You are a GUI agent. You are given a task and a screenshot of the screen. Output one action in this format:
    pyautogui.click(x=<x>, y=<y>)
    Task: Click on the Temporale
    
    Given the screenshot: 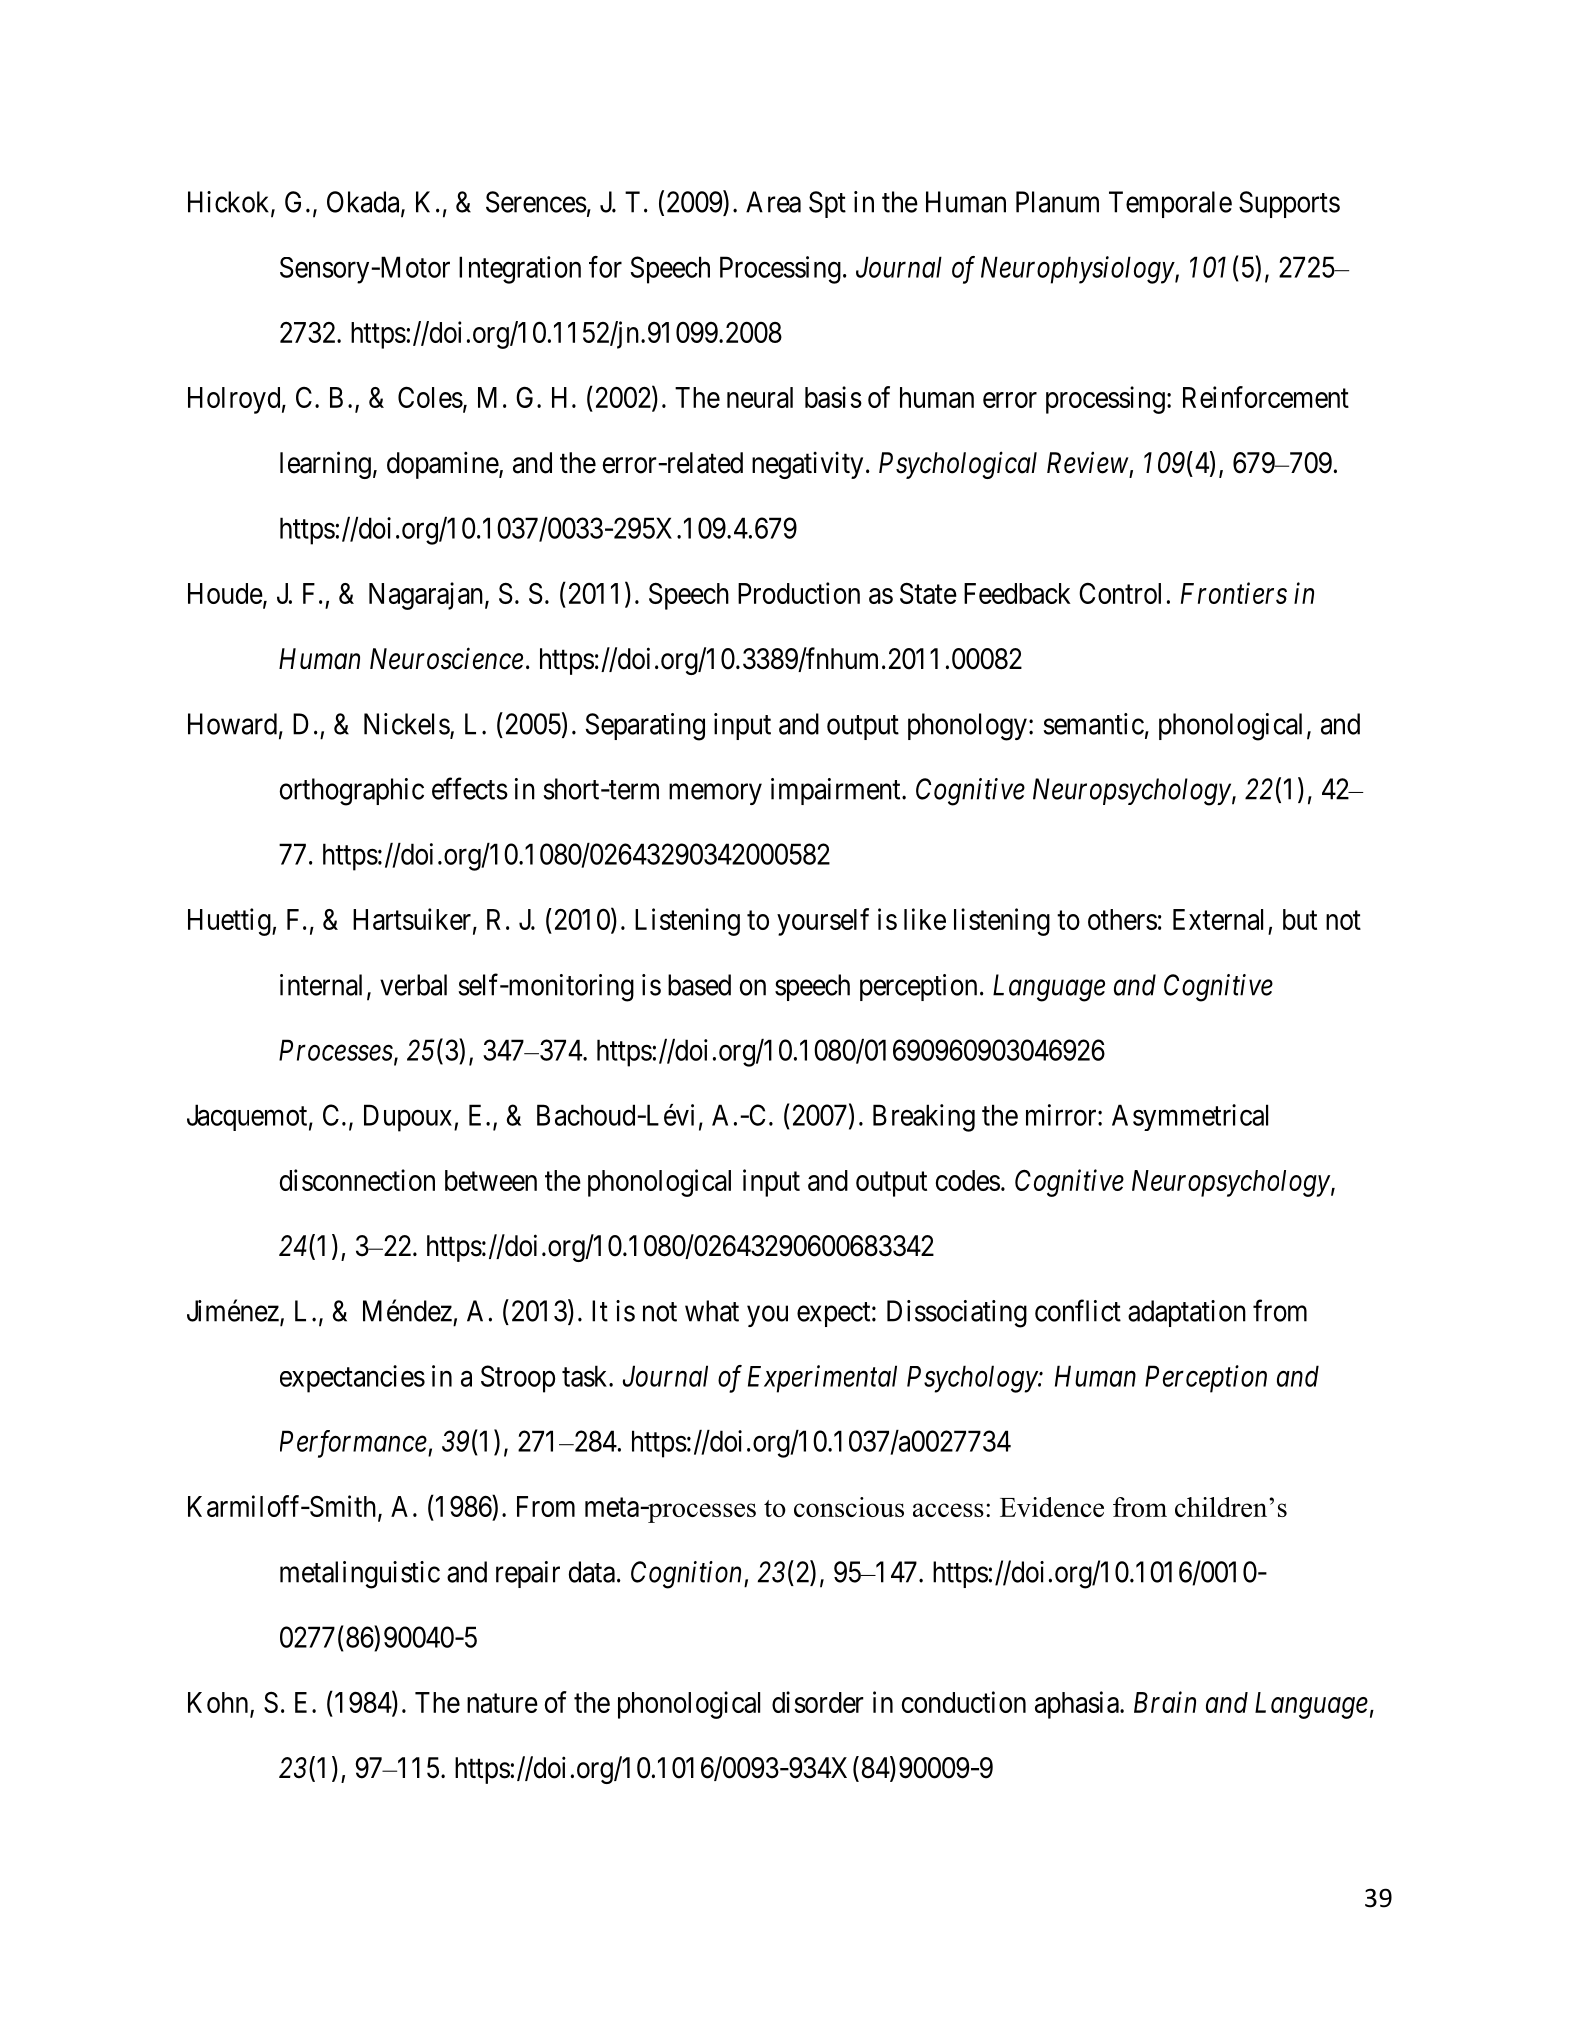 What is the action you would take?
    pyautogui.click(x=1170, y=204)
